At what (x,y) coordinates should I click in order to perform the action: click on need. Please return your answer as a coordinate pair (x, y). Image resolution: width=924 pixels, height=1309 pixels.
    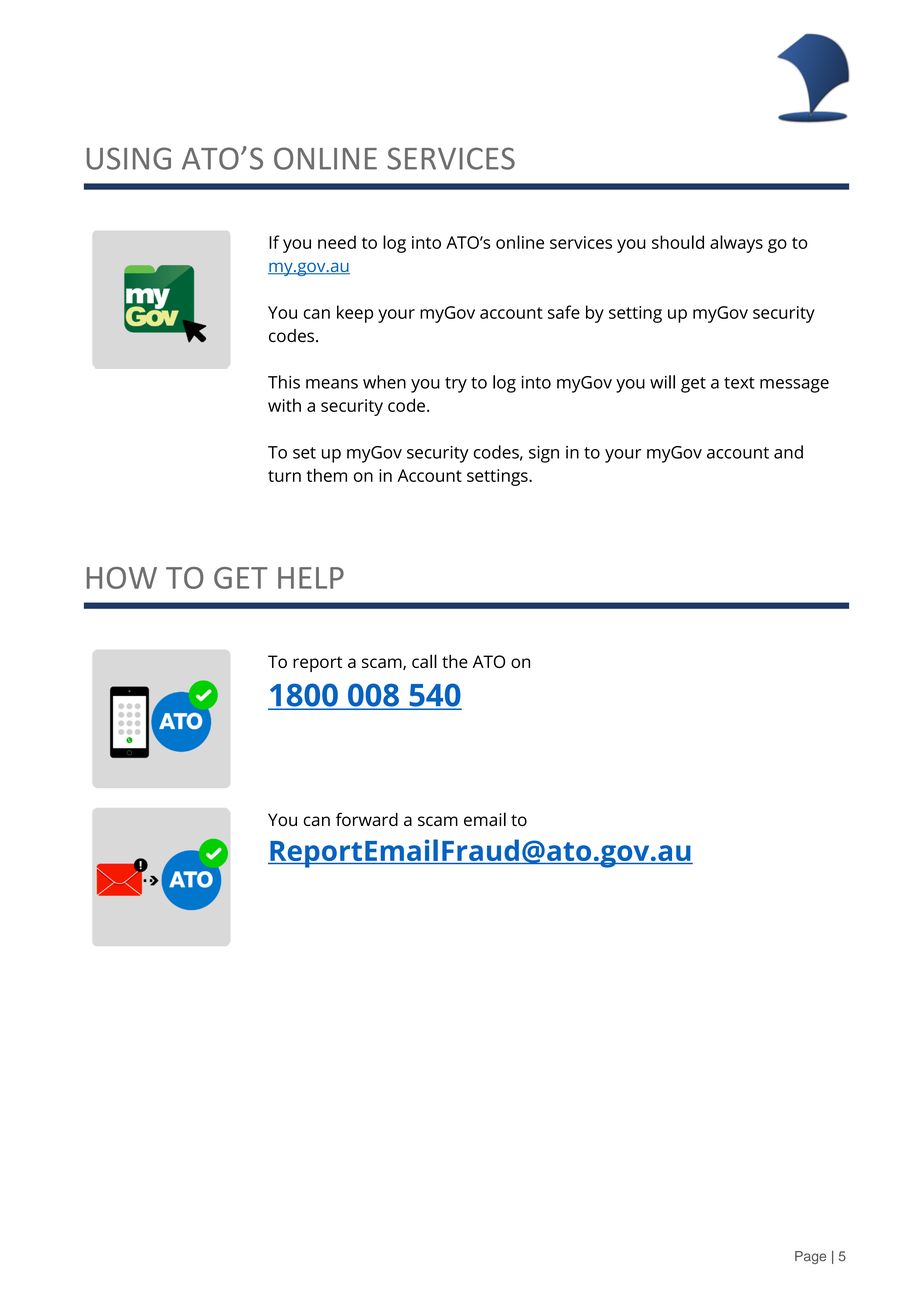
    Looking at the image, I should click on (337, 242).
